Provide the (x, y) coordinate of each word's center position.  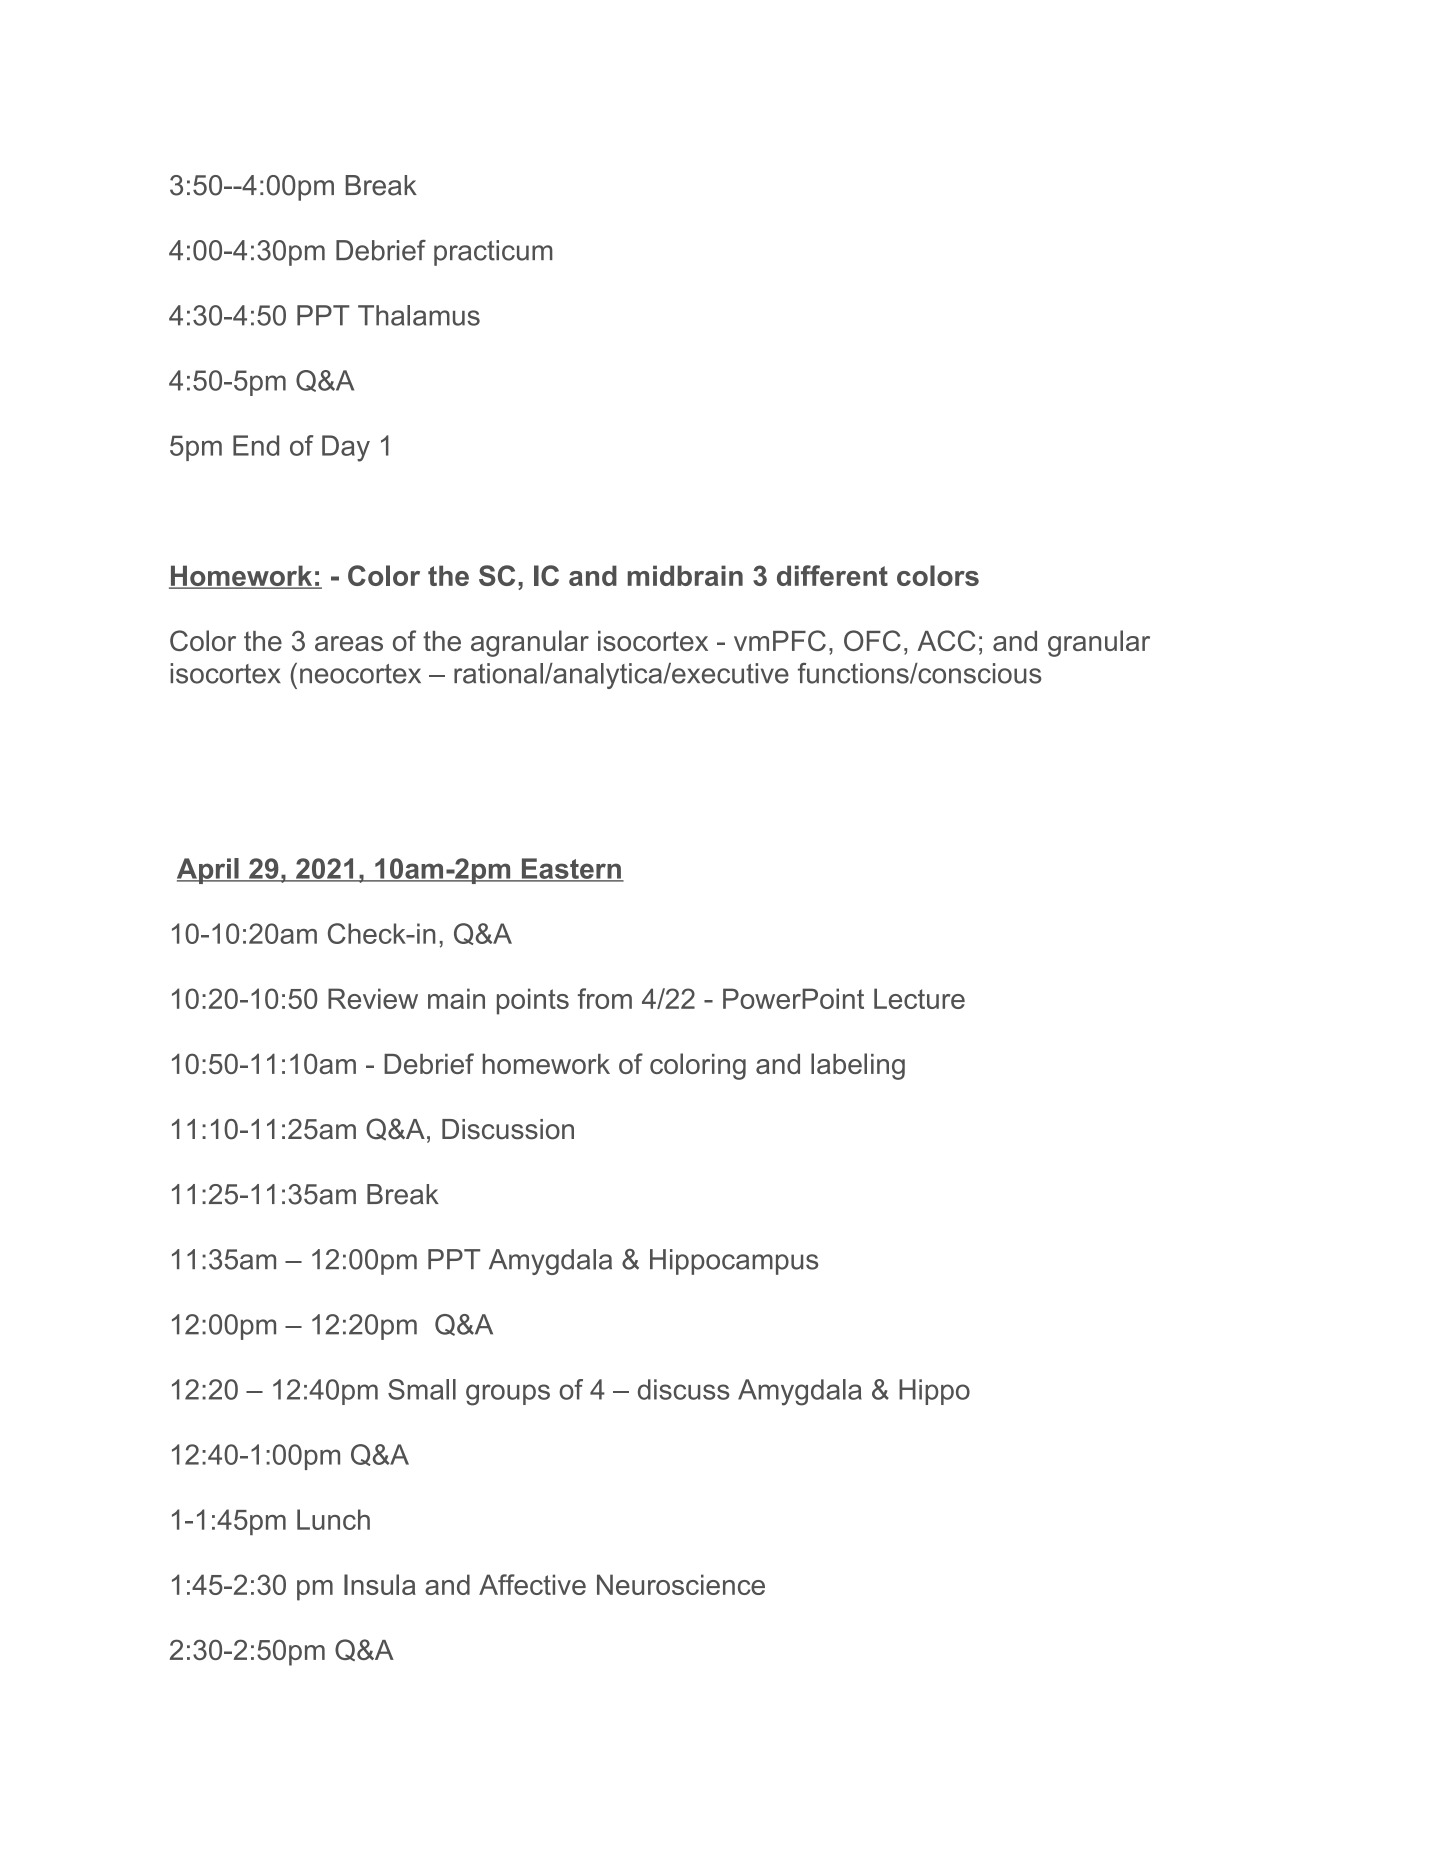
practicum (493, 253)
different (832, 575)
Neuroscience (681, 1584)
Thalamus (419, 315)
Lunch (333, 1519)
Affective (532, 1584)
